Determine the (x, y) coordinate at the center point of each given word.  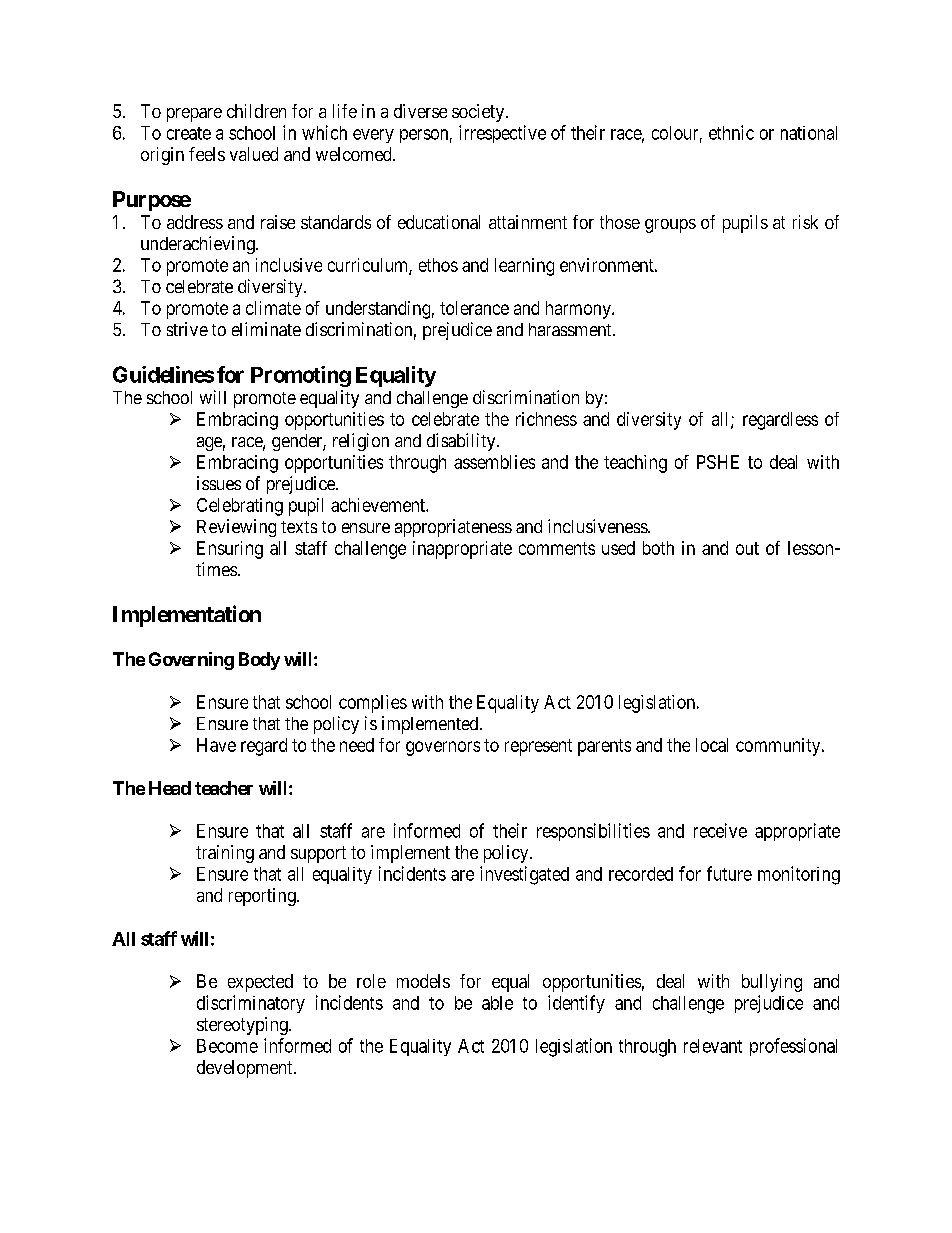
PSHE (718, 462)
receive (720, 830)
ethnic (731, 132)
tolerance (474, 308)
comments (557, 548)
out (747, 548)
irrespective (502, 134)
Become (227, 1046)
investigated (524, 875)
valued (254, 154)
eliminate (266, 329)
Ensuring (230, 550)
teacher (224, 788)
